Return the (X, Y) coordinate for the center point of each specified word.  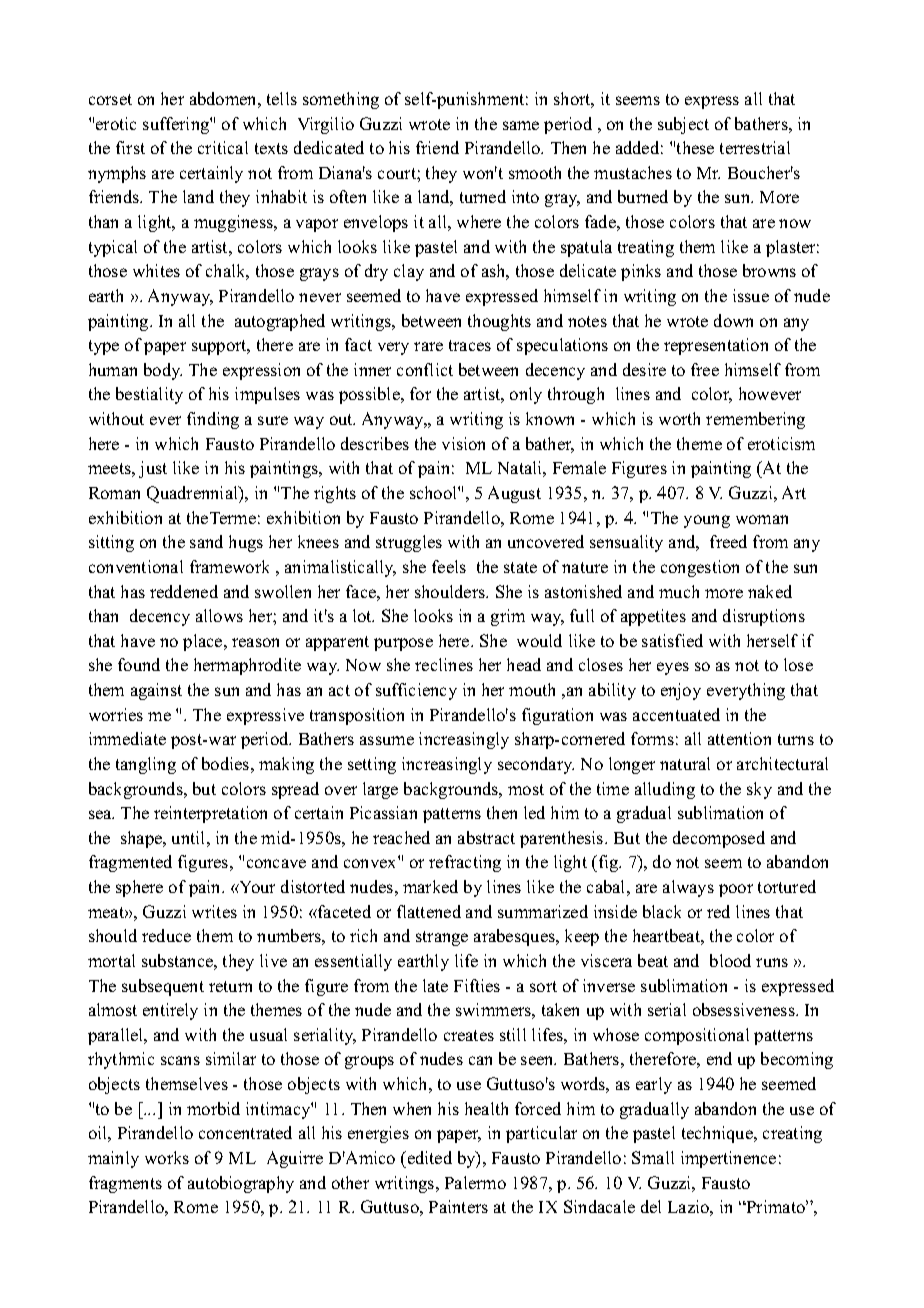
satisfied (672, 640)
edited (428, 1157)
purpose (403, 644)
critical (223, 147)
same (521, 125)
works (167, 1157)
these (695, 147)
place (204, 642)
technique (718, 1134)
